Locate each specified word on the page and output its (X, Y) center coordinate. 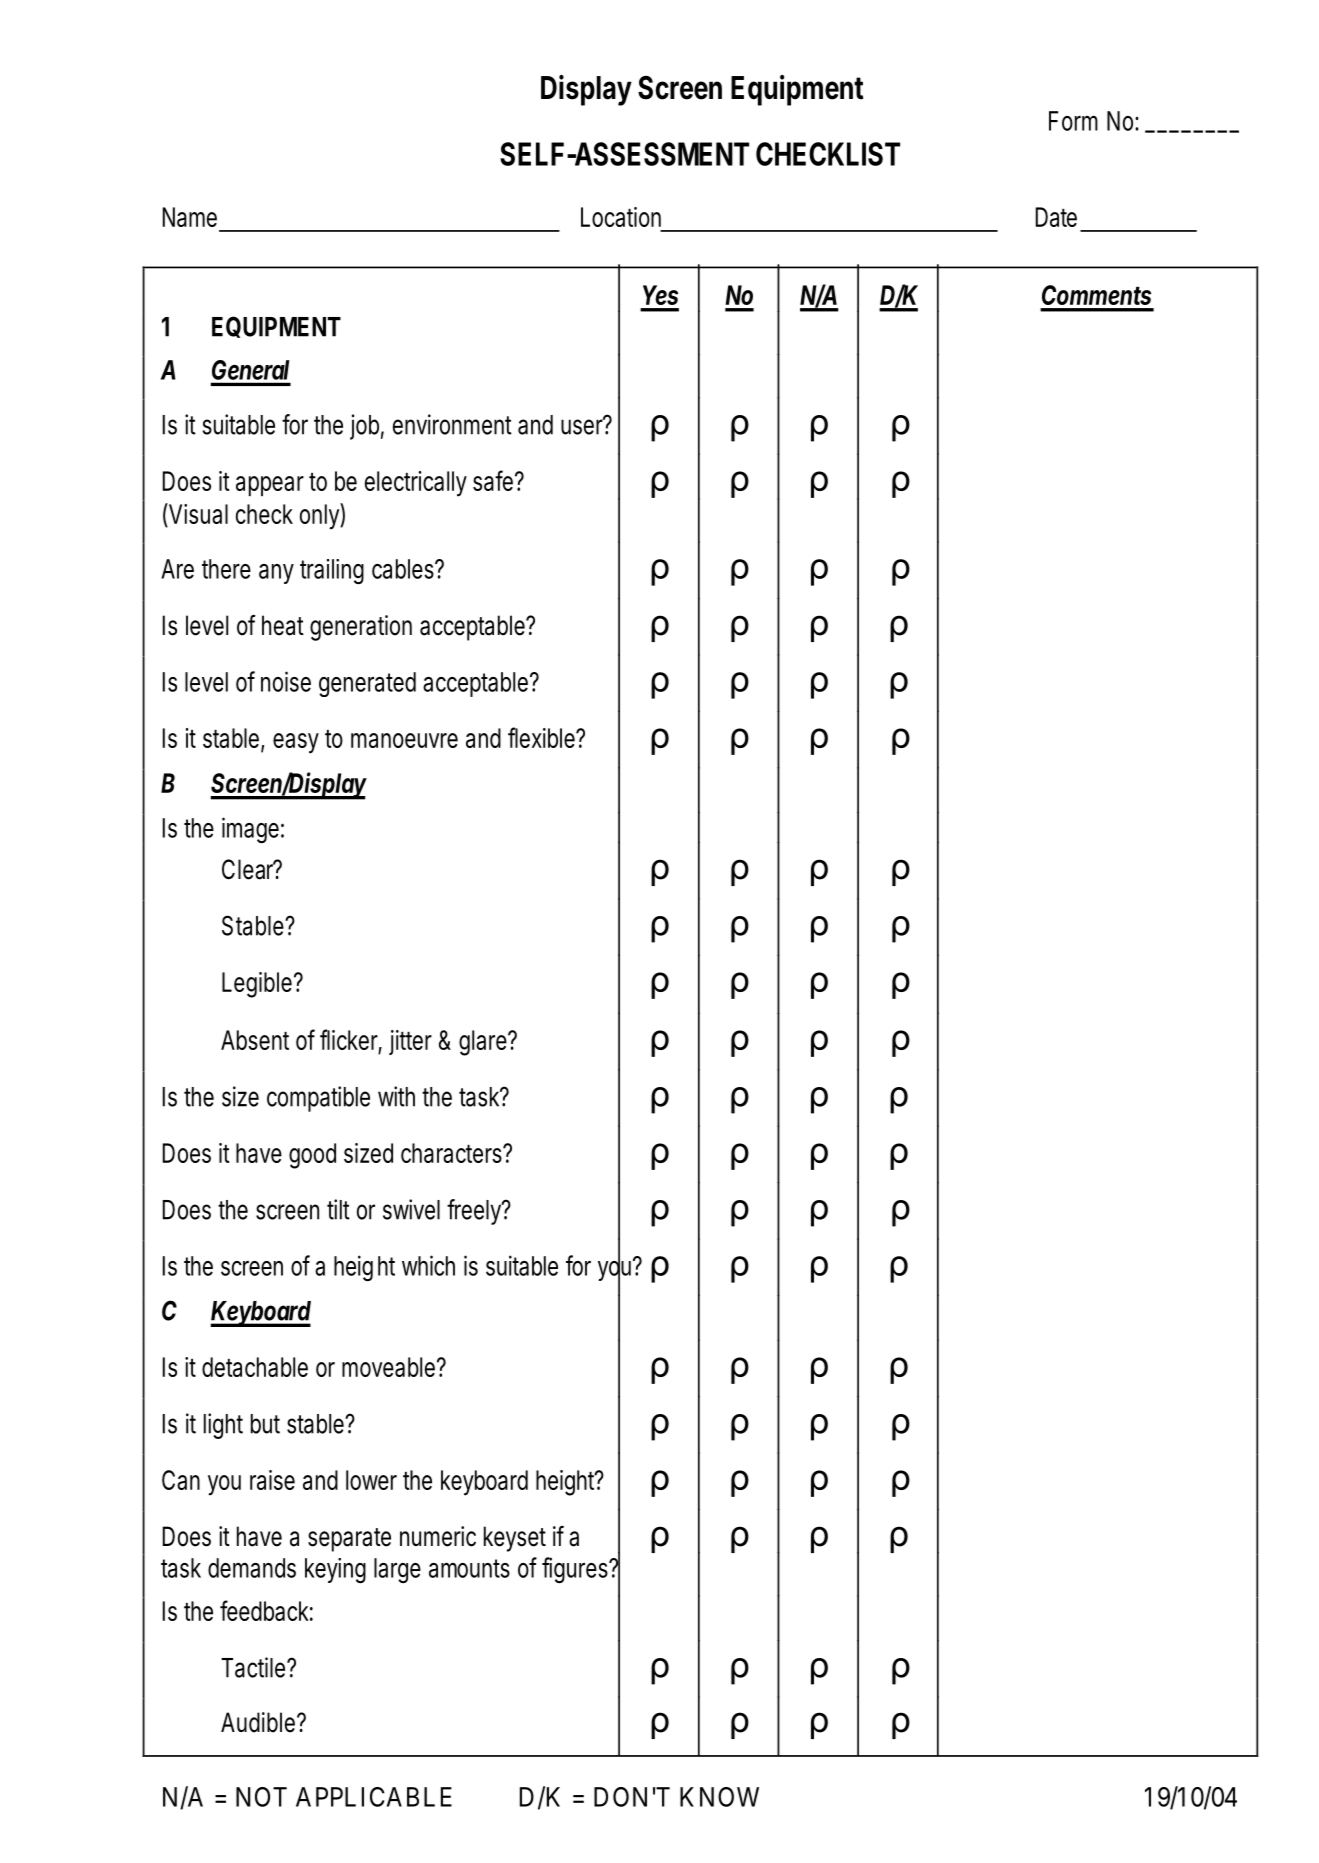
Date (1056, 217)
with (396, 1096)
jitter (410, 1042)
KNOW (719, 1797)
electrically (416, 484)
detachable (255, 1367)
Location (621, 217)
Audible (259, 1722)
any (276, 574)
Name (190, 217)
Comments (1096, 295)
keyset (515, 1539)
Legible (258, 985)
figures (576, 1570)
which (428, 1265)
